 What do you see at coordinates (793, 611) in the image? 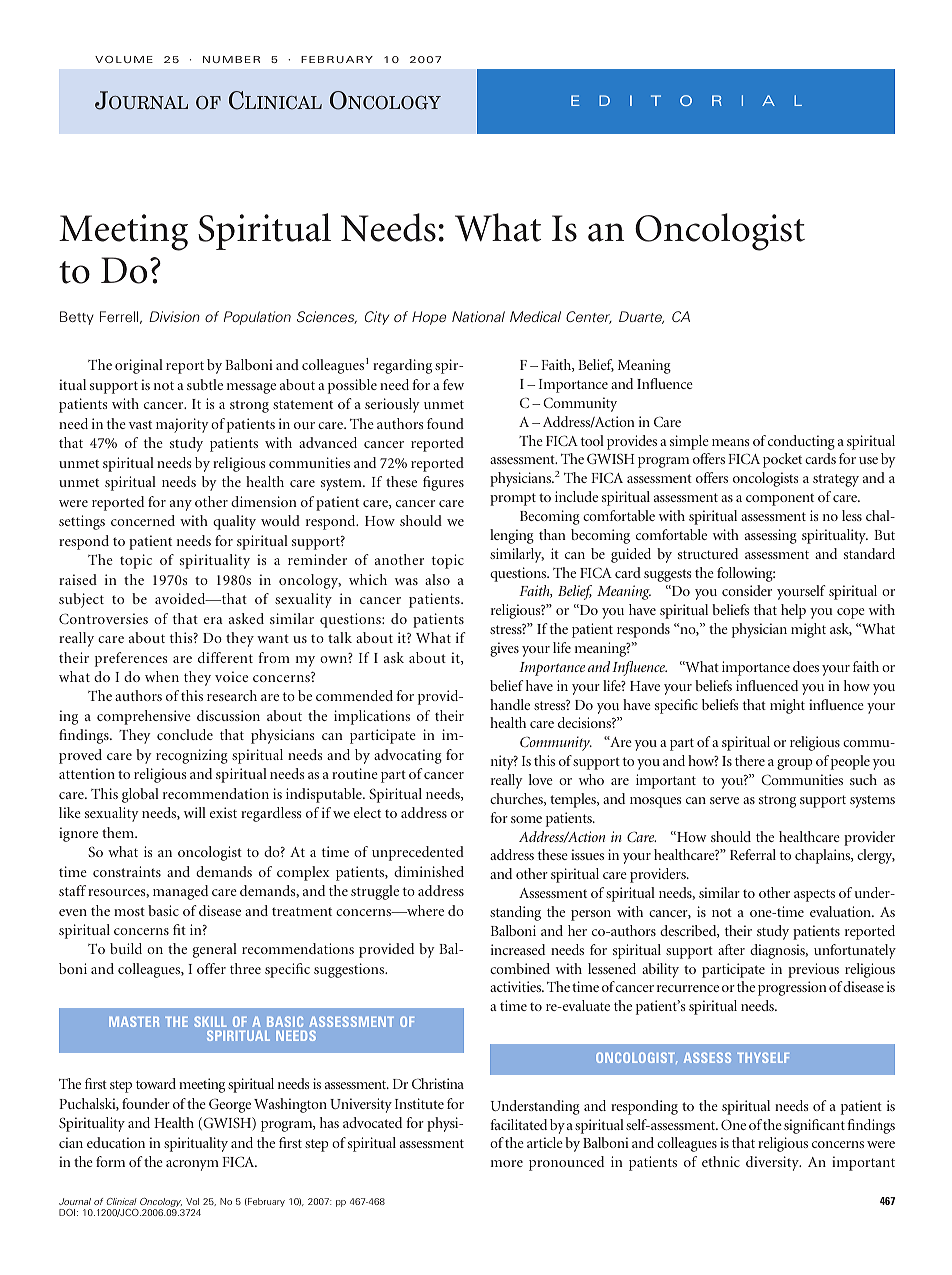
I see `help` at bounding box center [793, 611].
